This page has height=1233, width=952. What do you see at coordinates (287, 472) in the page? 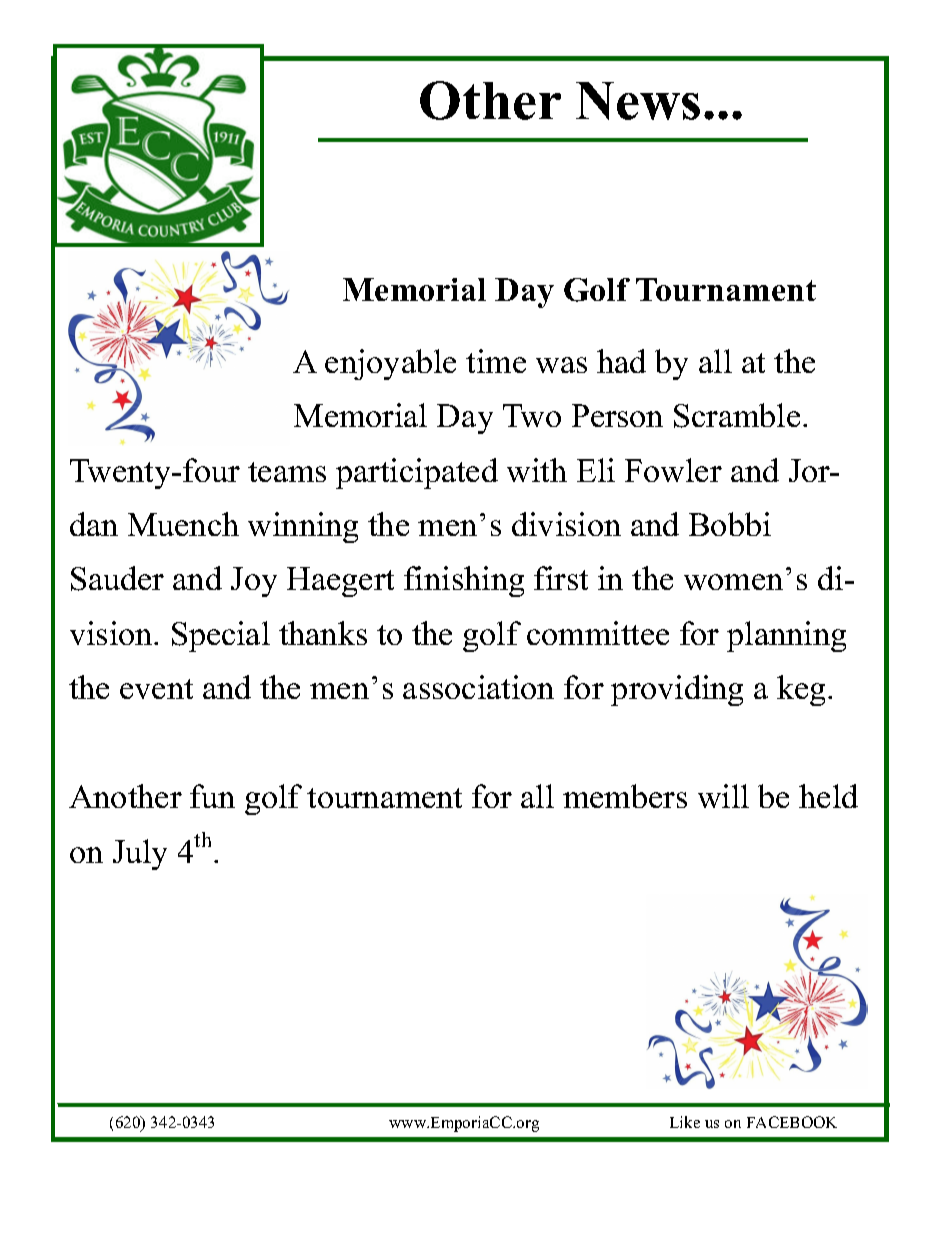
I see `teams` at bounding box center [287, 472].
